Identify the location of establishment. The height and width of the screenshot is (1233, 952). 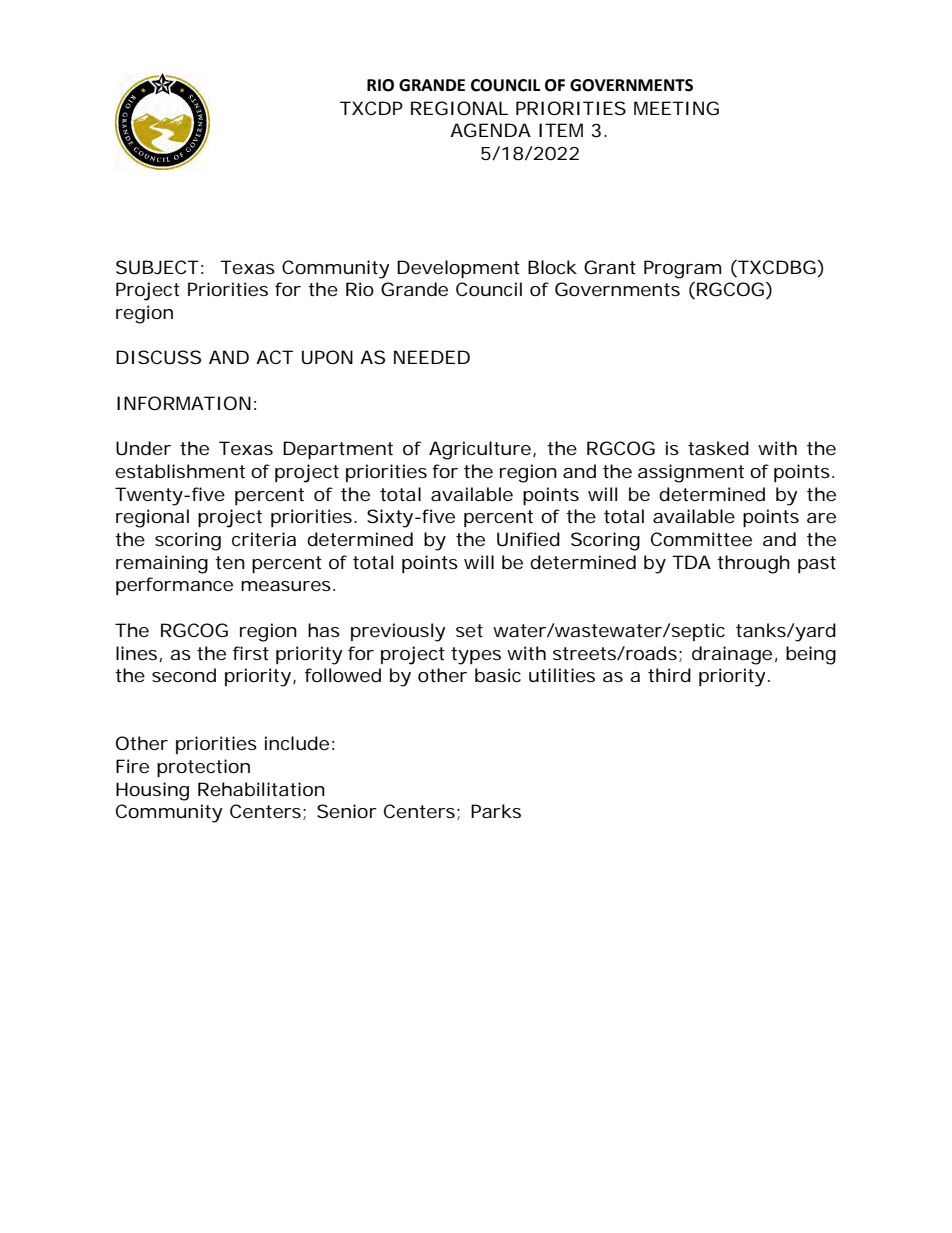
(180, 471).
